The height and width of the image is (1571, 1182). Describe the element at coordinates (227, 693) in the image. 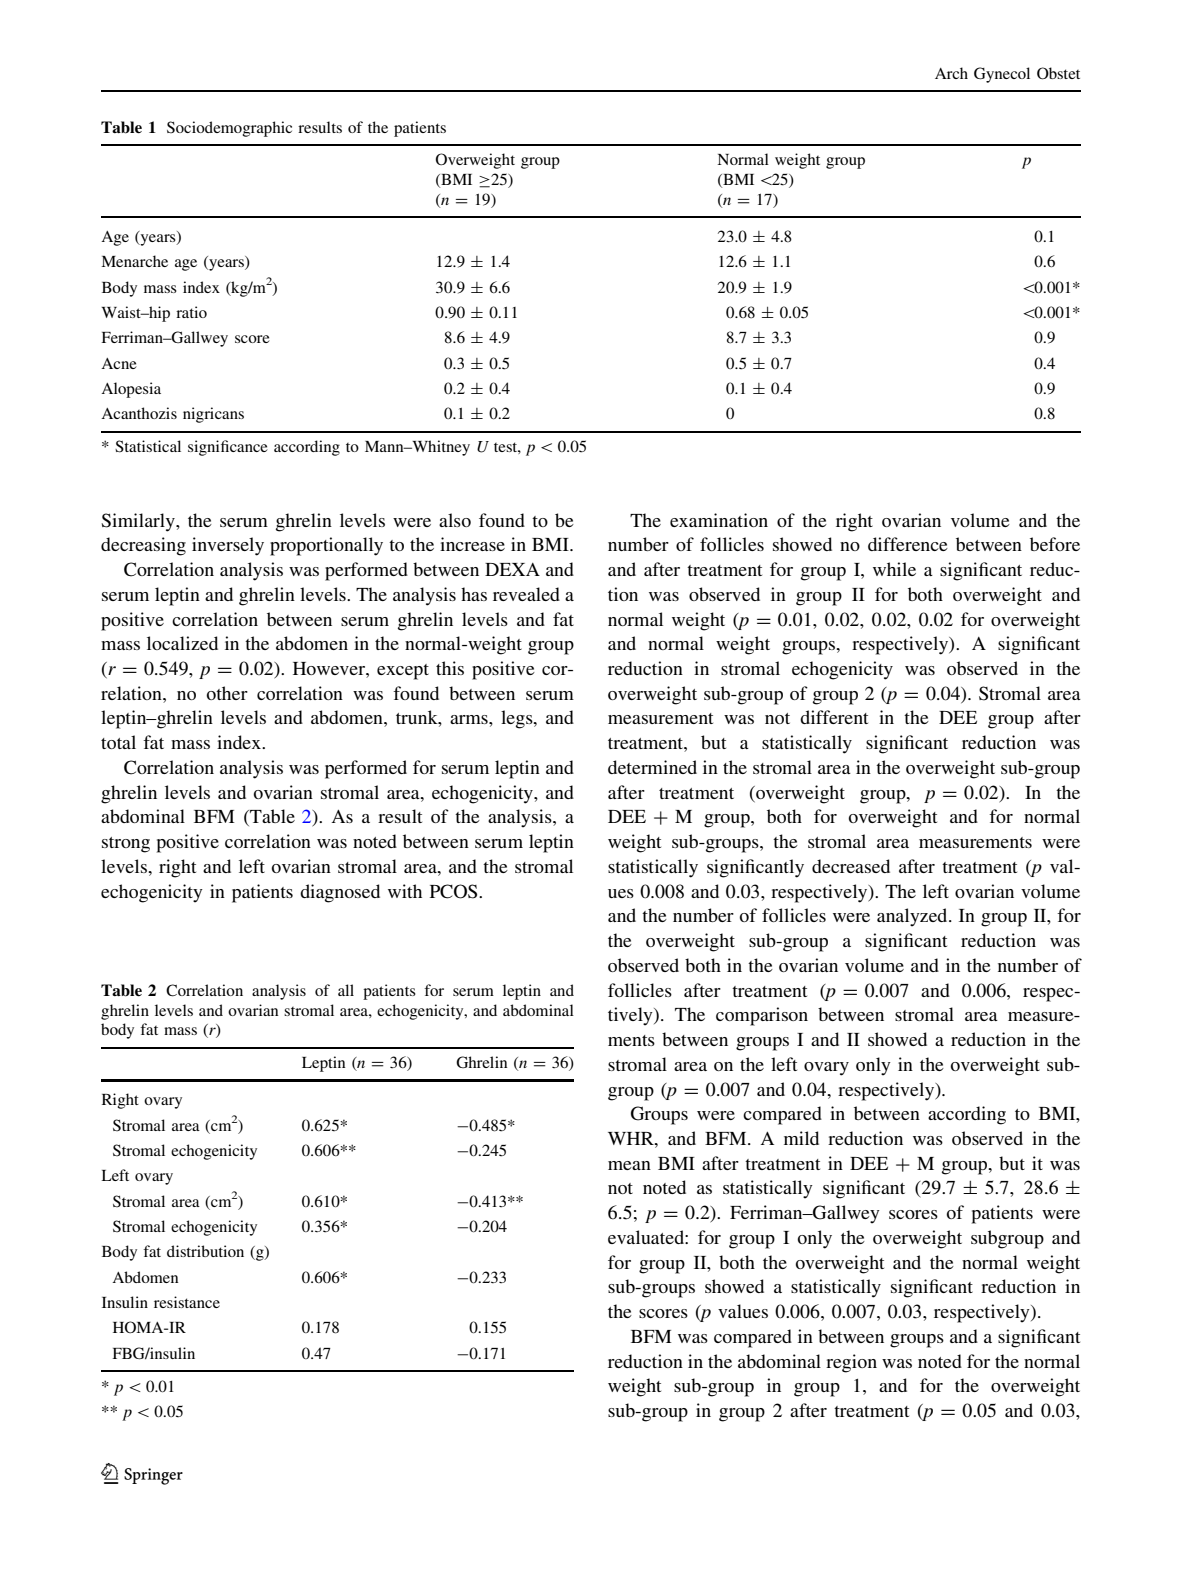

I see `other` at that location.
